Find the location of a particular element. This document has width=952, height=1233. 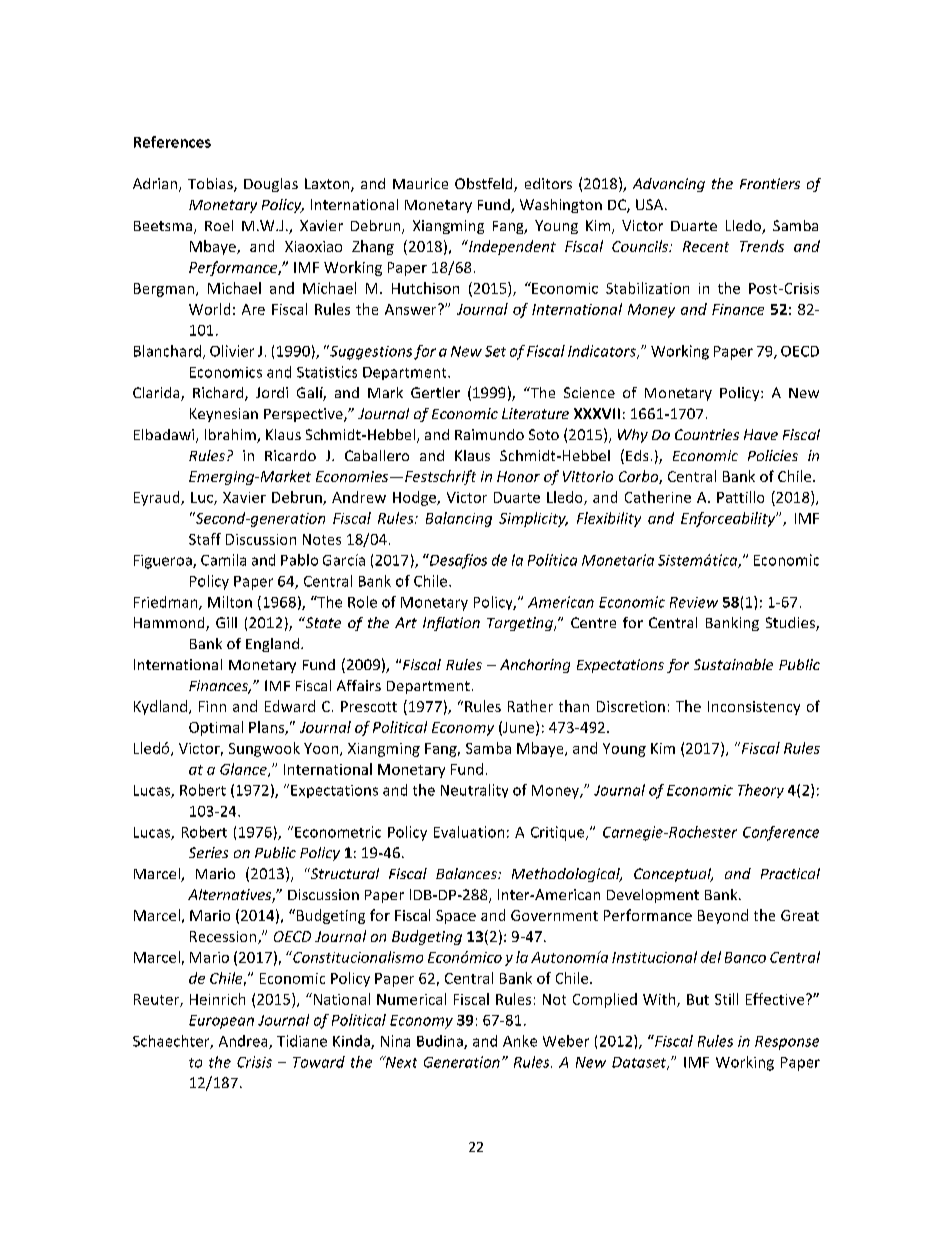

Review is located at coordinates (694, 602).
